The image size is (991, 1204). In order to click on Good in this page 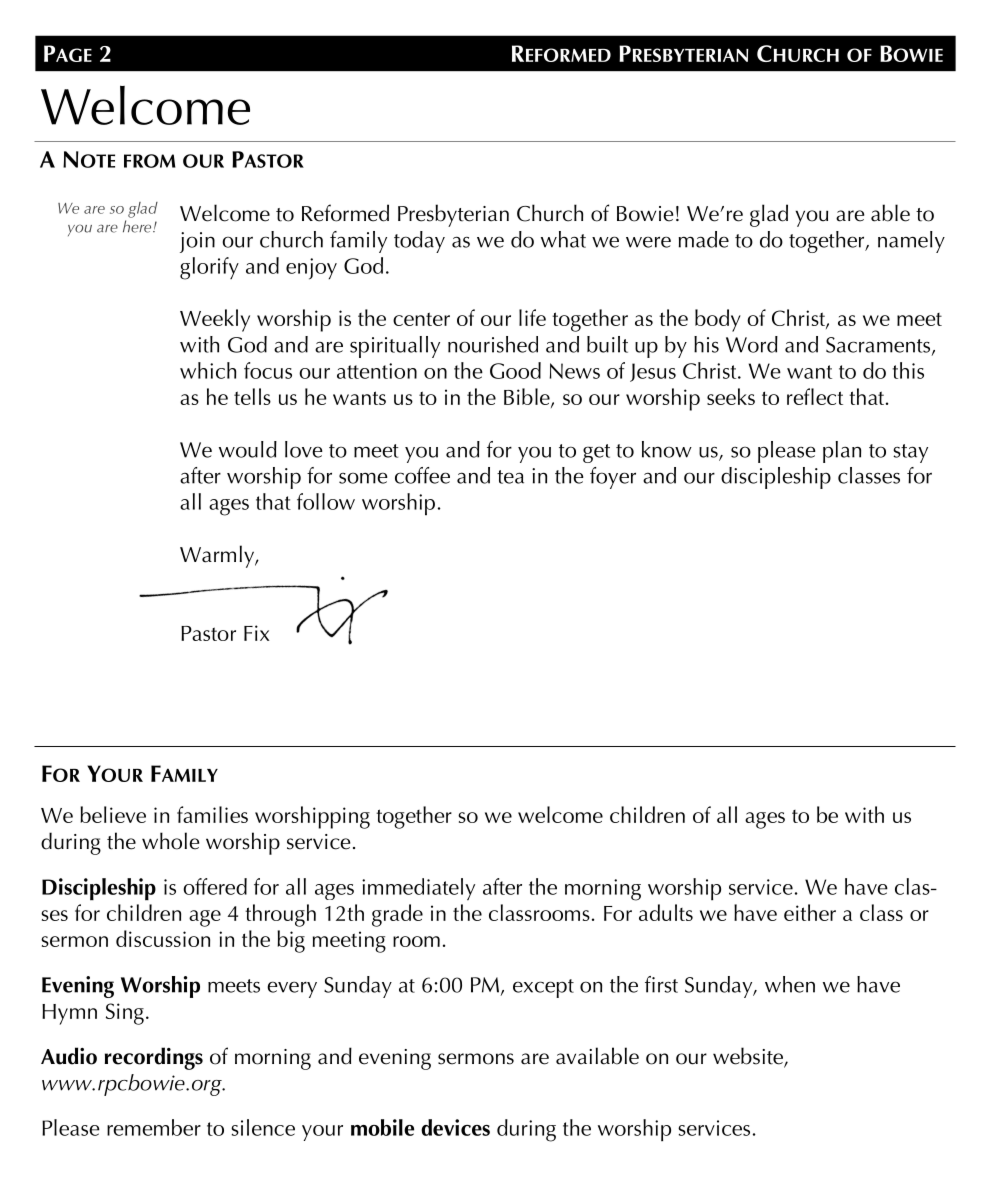, I will do `click(515, 370)`.
